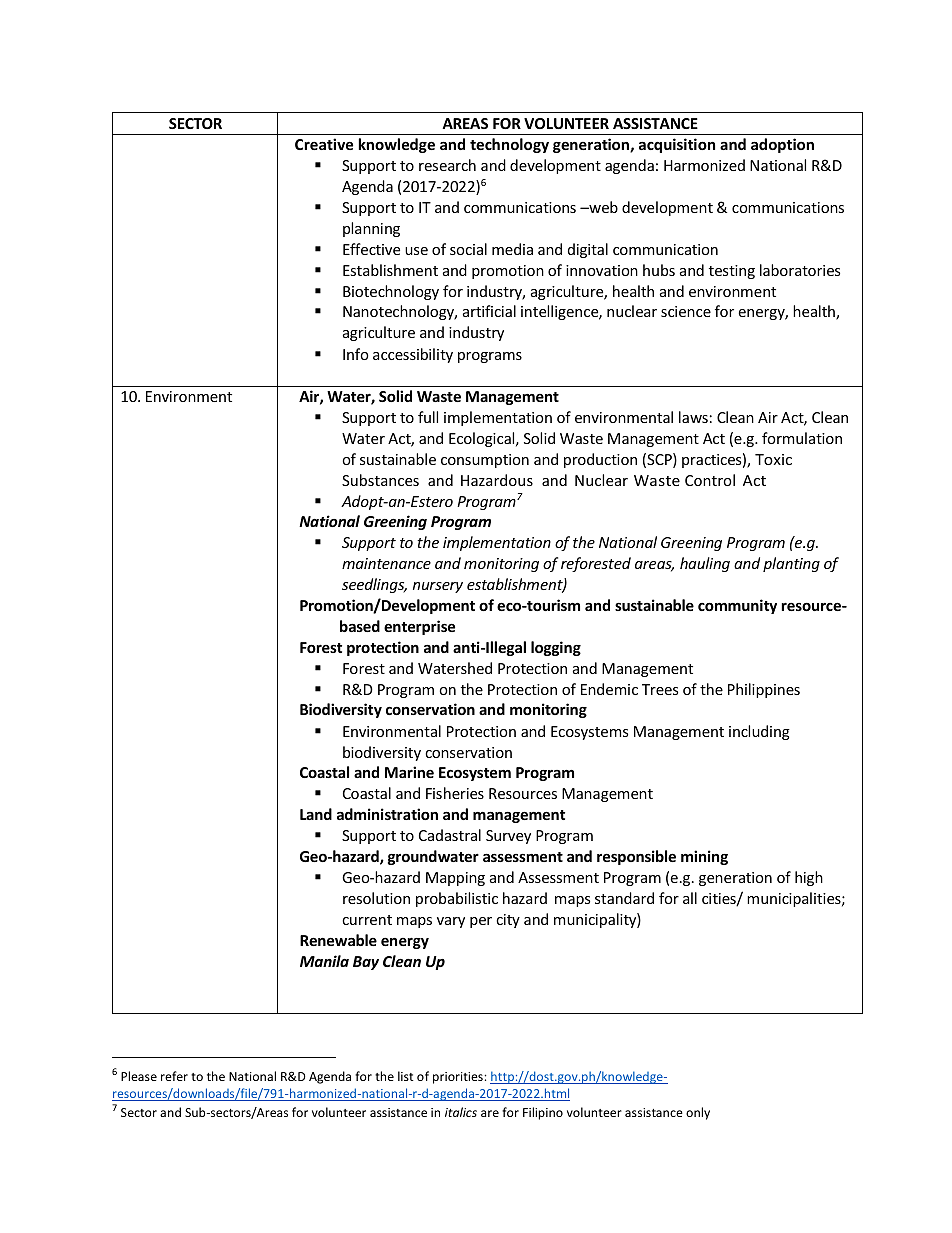 Image resolution: width=952 pixels, height=1233 pixels. I want to click on Mapping, so click(455, 879).
